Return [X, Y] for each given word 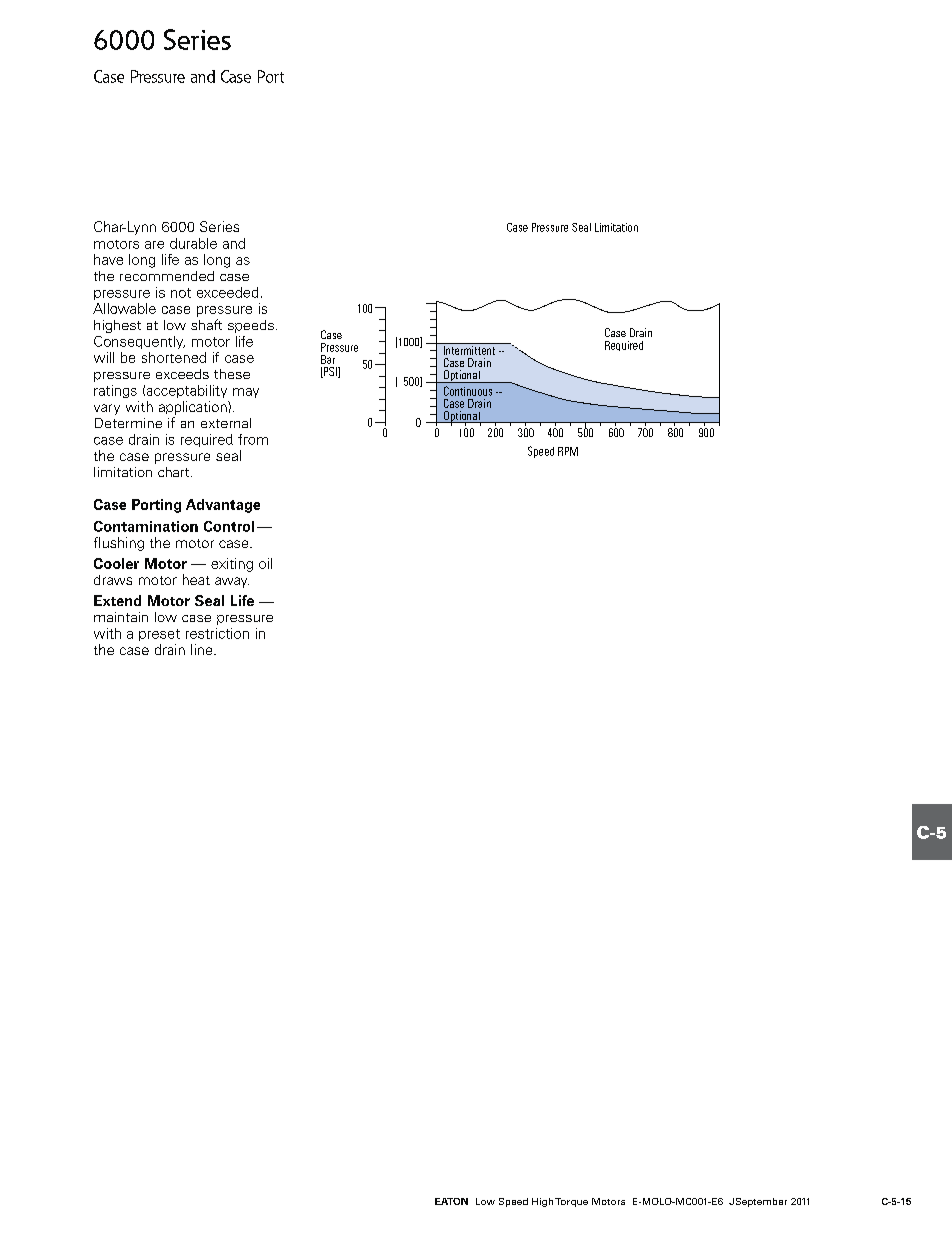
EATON [451, 1201]
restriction [217, 633]
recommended [167, 276]
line [203, 649]
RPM [568, 451]
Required [624, 346]
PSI [330, 372]
